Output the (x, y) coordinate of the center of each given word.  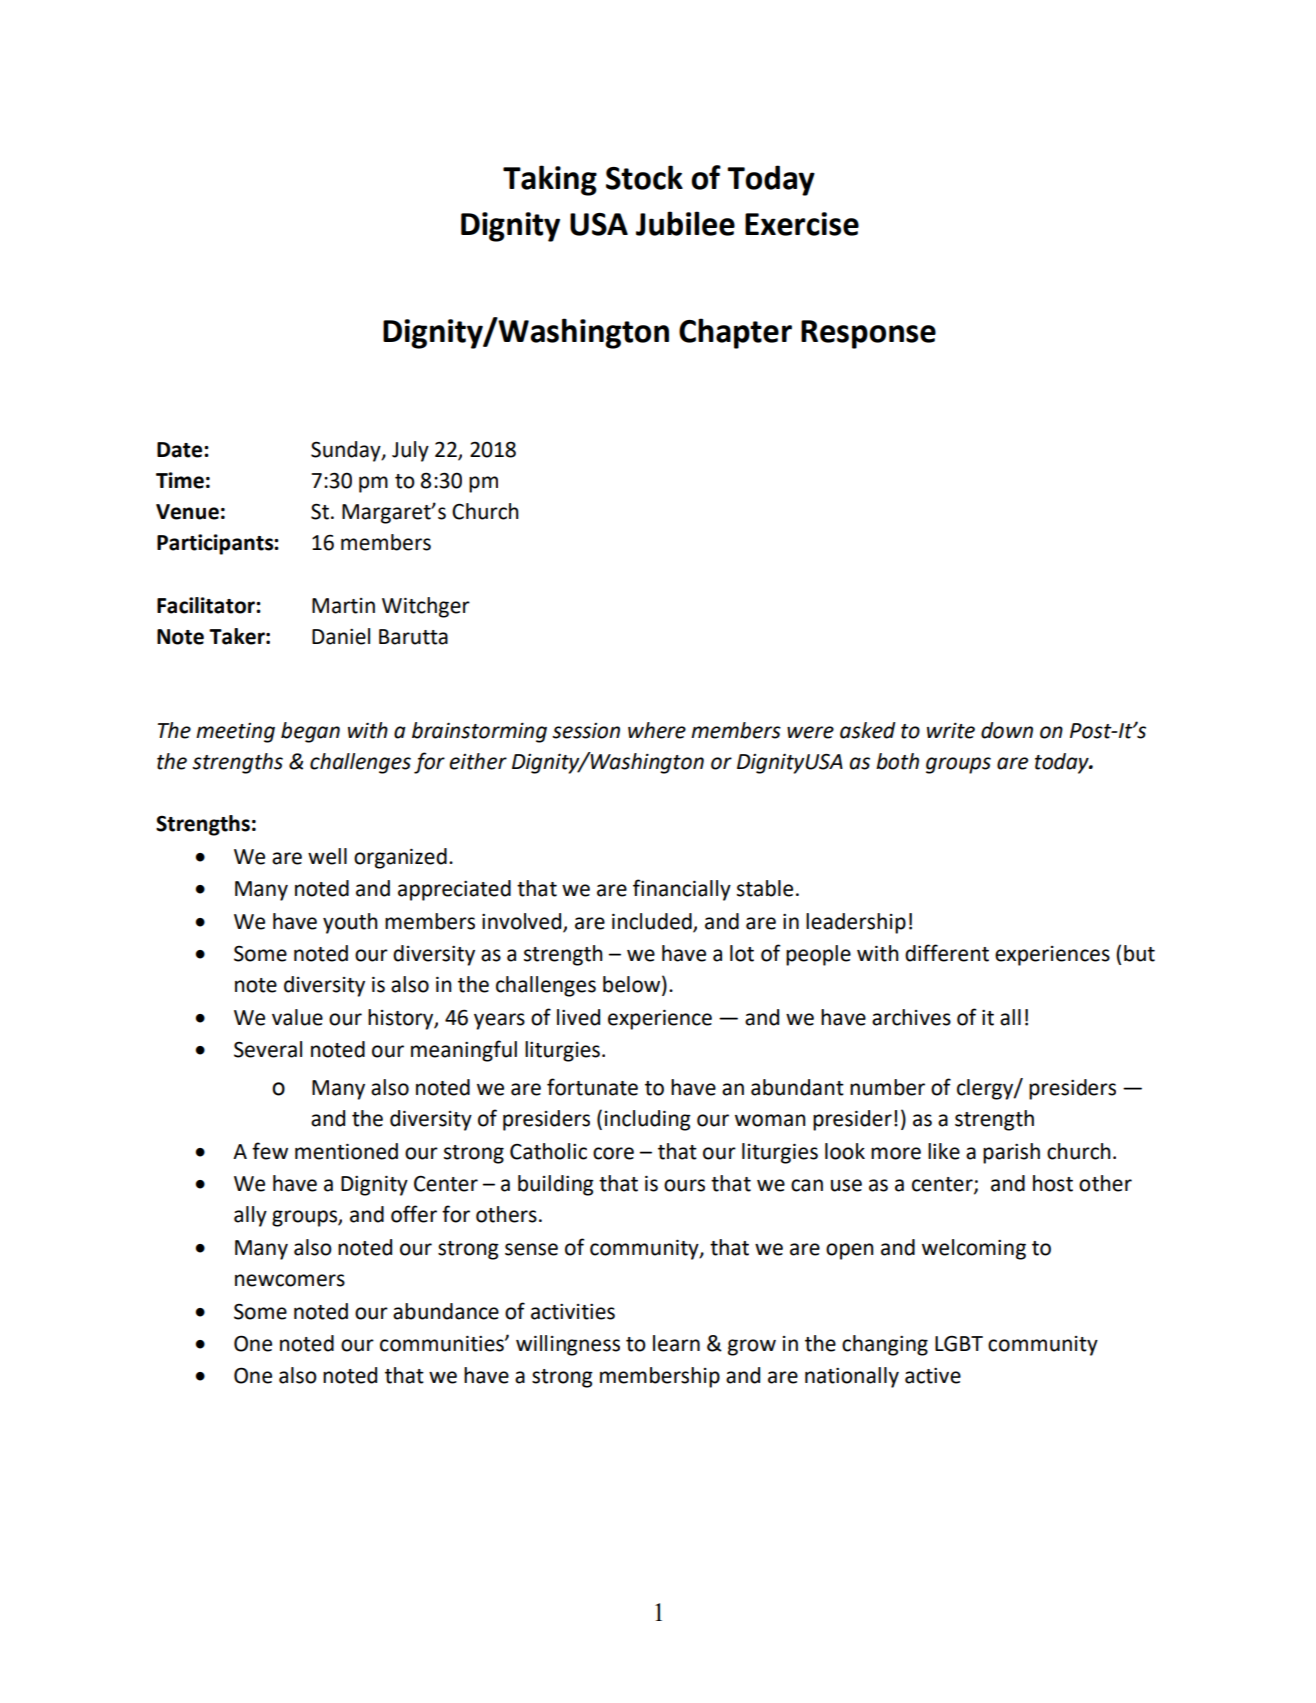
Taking (550, 180)
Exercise (802, 224)
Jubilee (685, 223)
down (1007, 730)
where (657, 730)
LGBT (959, 1343)
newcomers (290, 1280)
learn (676, 1343)
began (310, 732)
